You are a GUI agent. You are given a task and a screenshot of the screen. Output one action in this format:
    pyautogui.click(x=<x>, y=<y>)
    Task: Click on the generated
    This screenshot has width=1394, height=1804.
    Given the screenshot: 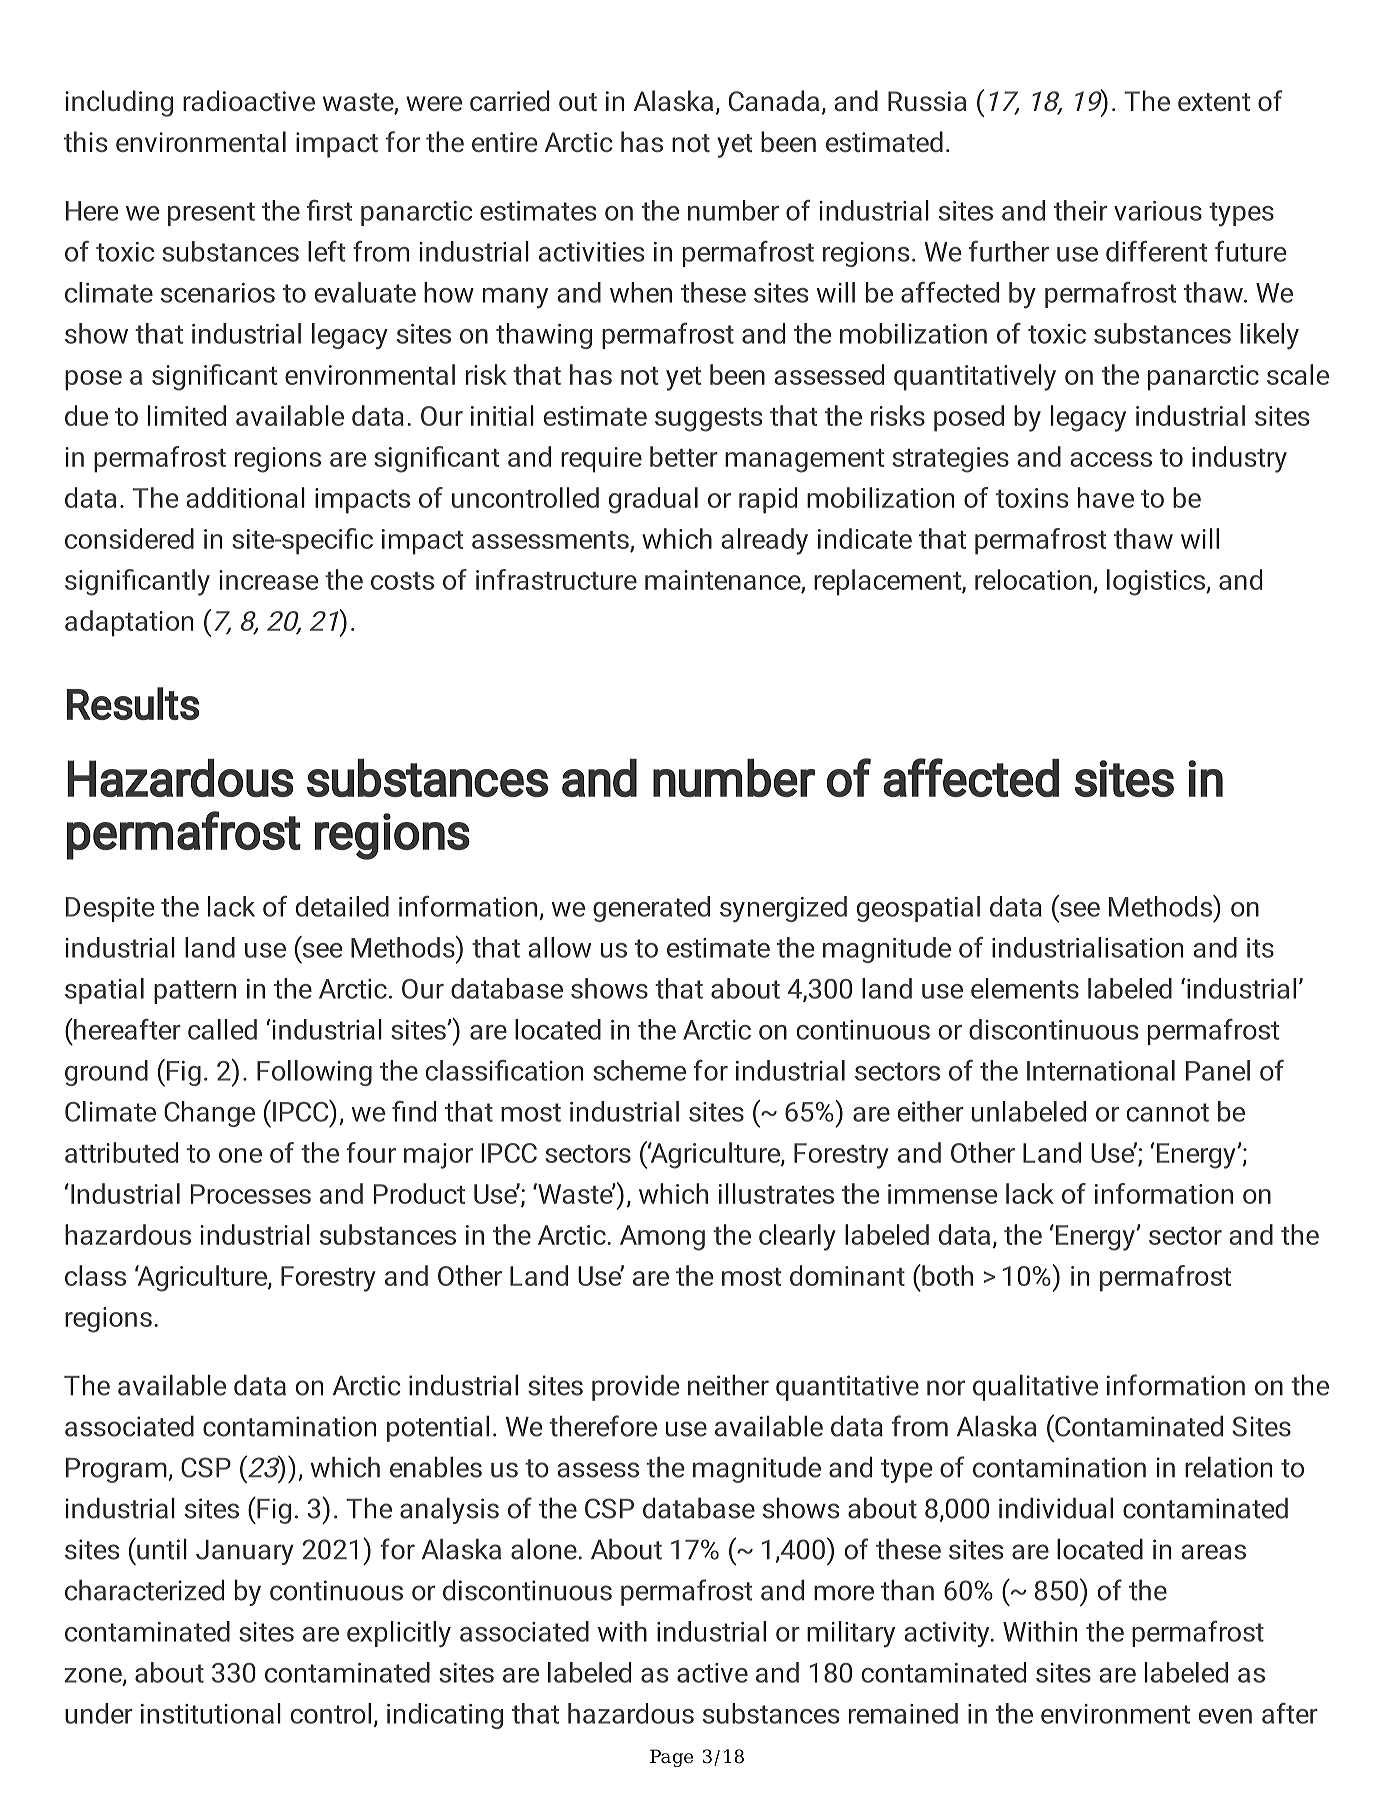 What is the action you would take?
    pyautogui.click(x=651, y=909)
